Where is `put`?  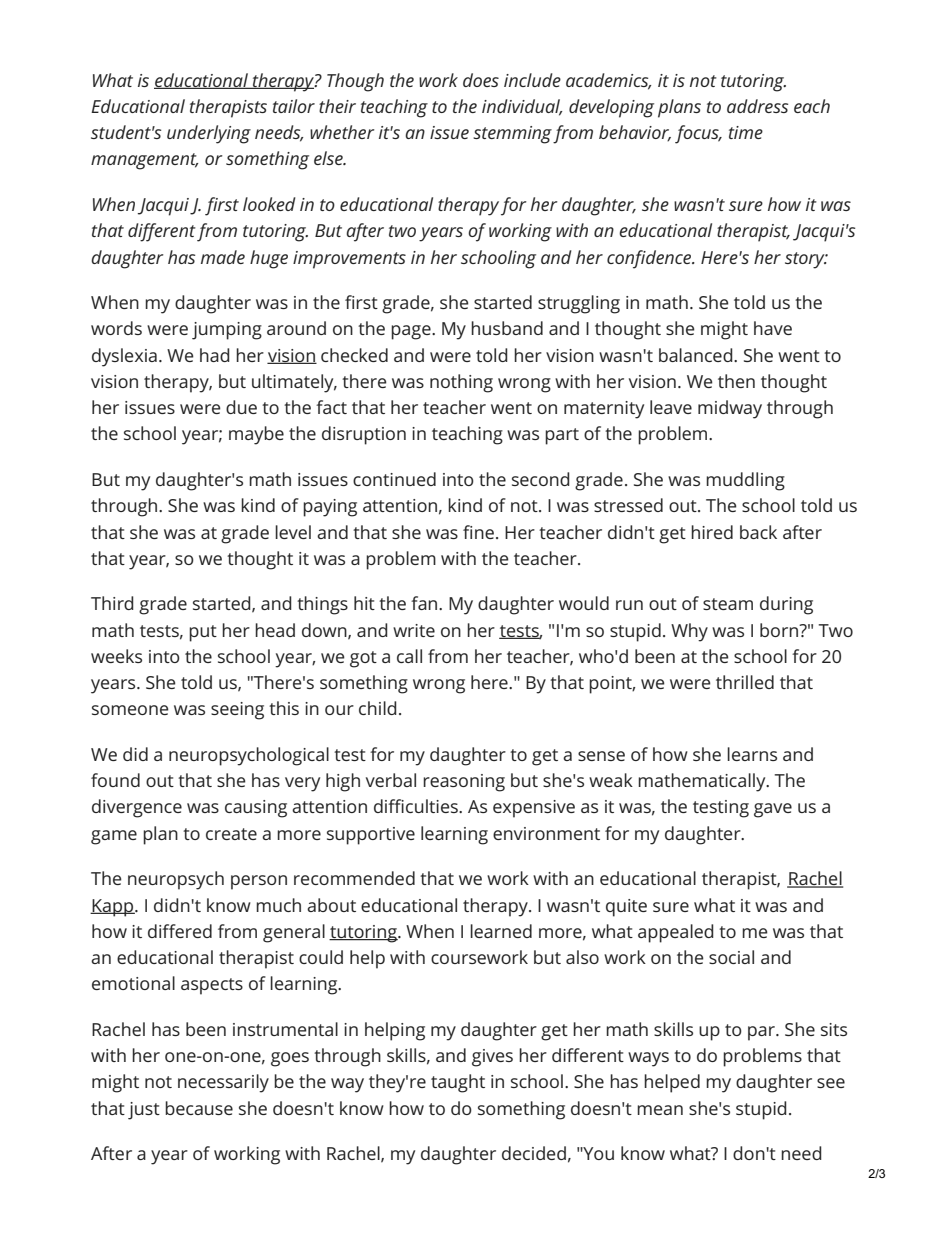 put is located at coordinates (203, 633).
